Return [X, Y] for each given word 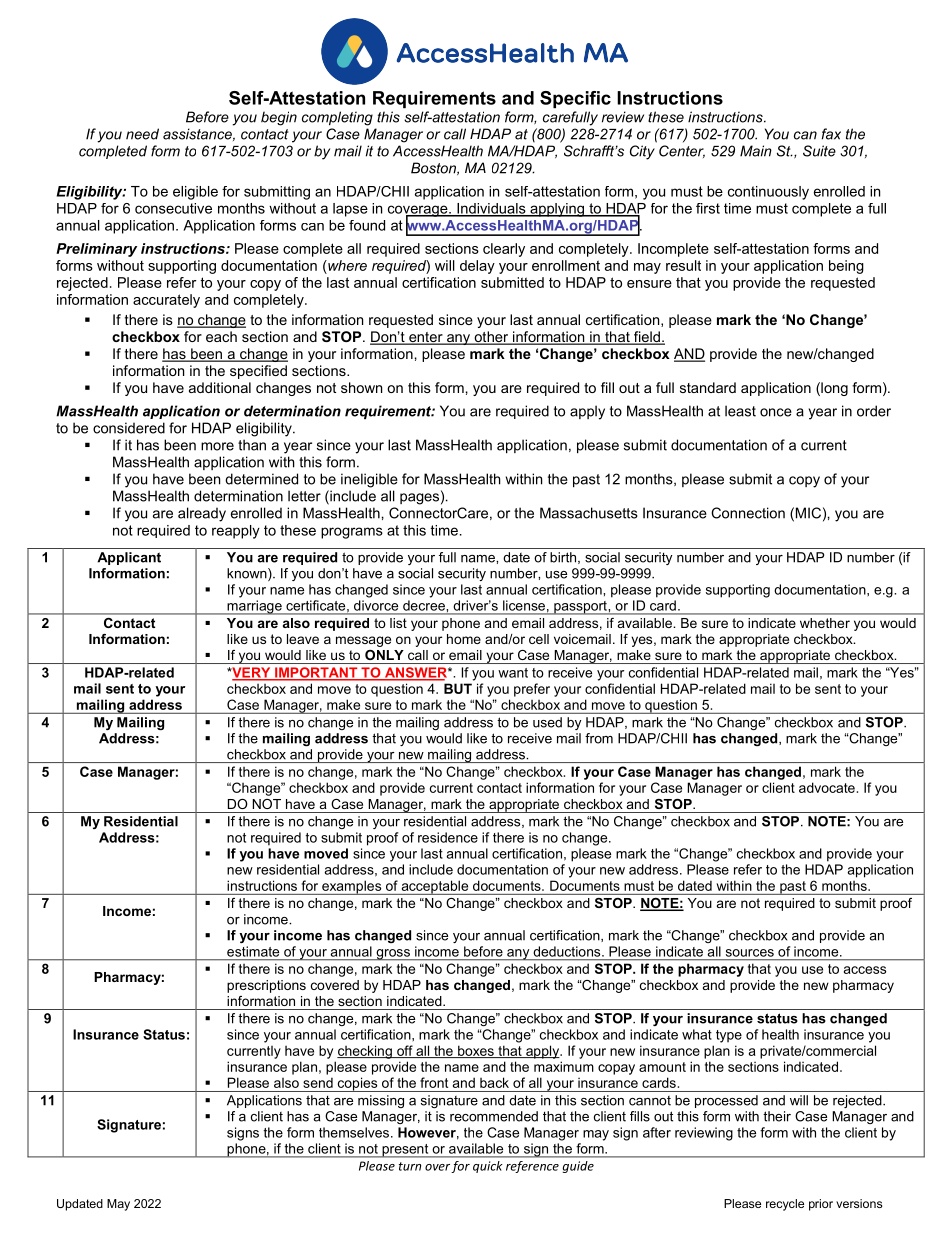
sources [750, 953]
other [491, 338]
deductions [568, 951]
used [547, 722]
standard [708, 387]
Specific [575, 99]
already [202, 514]
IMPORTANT [316, 673]
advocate [827, 787]
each [221, 336]
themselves [354, 1132]
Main [756, 151]
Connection [748, 513]
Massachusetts [589, 513]
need [142, 134]
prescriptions [266, 986]
